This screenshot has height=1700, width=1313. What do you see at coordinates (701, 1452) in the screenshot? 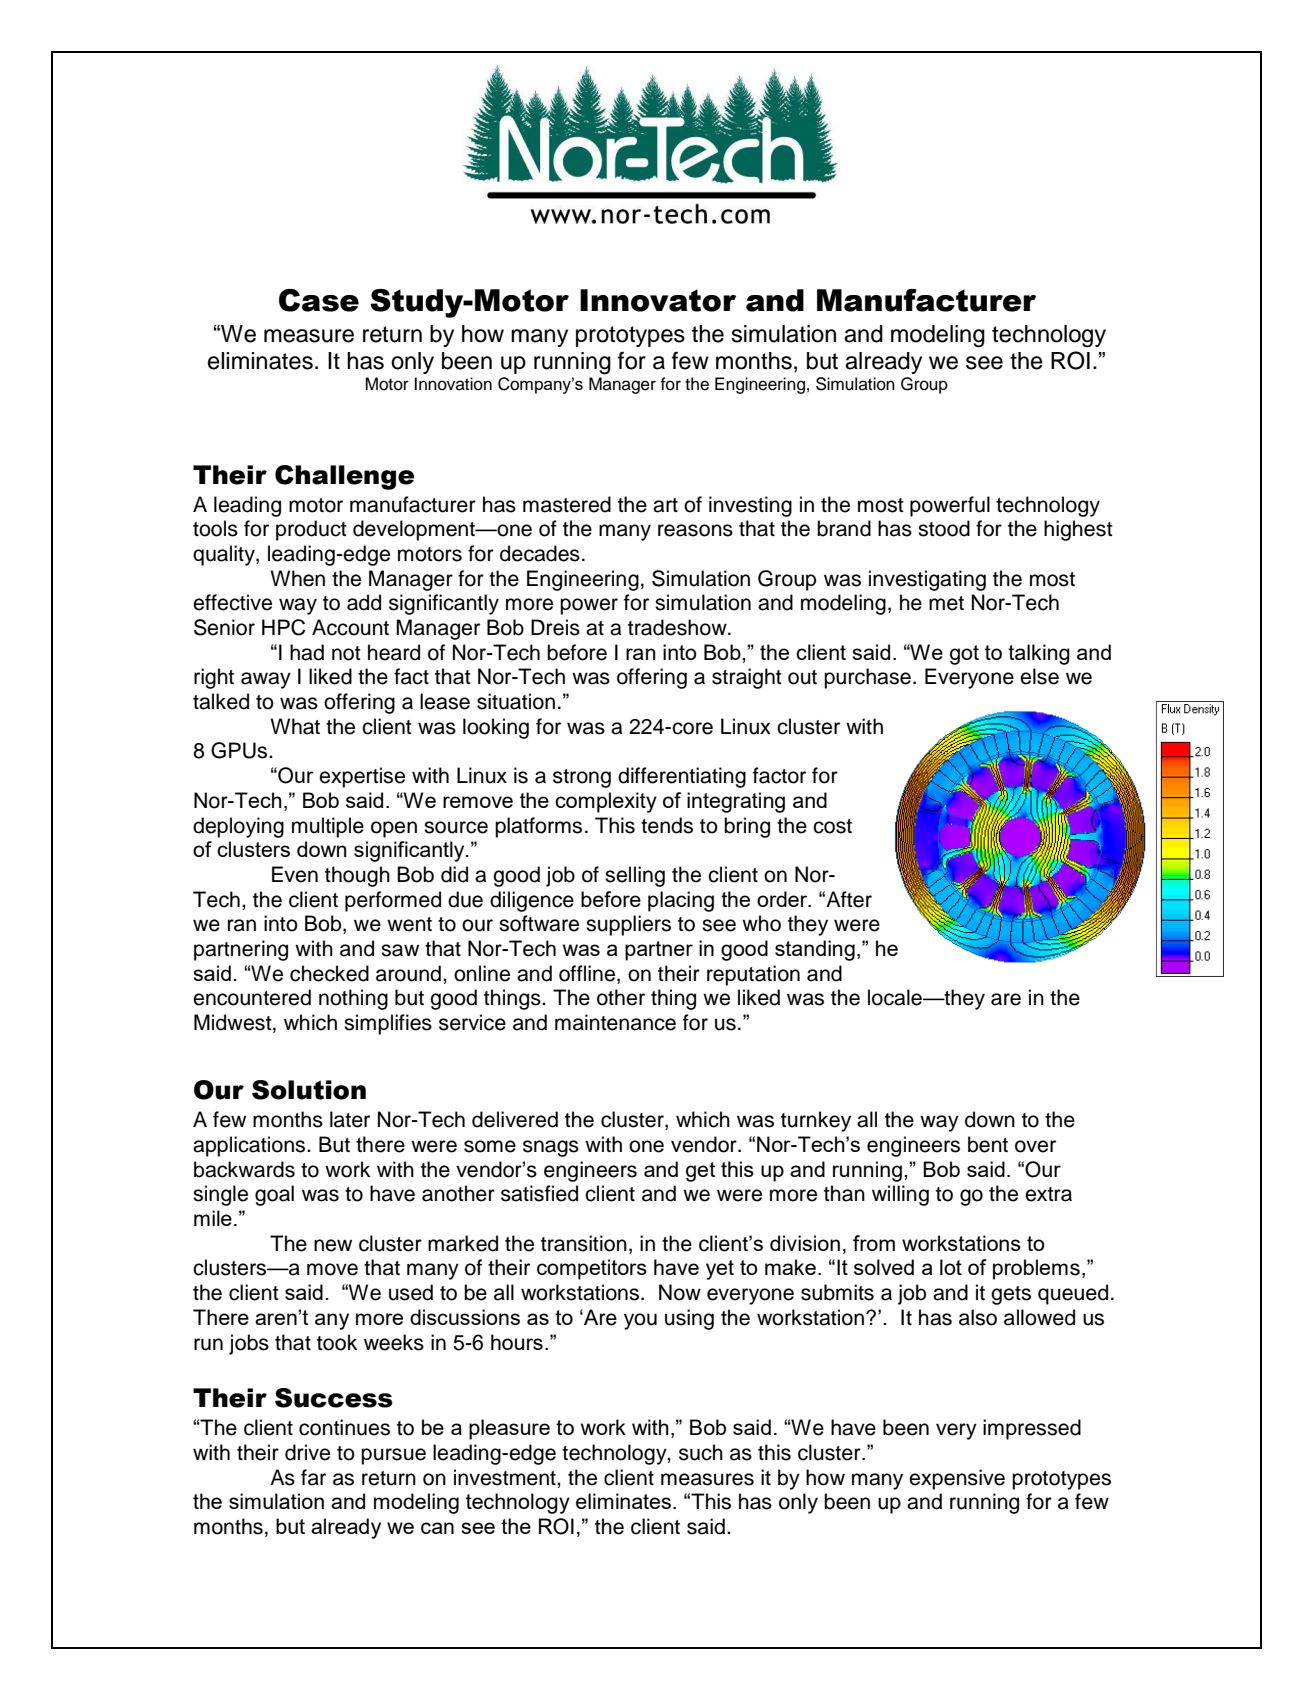
I see `such` at bounding box center [701, 1452].
